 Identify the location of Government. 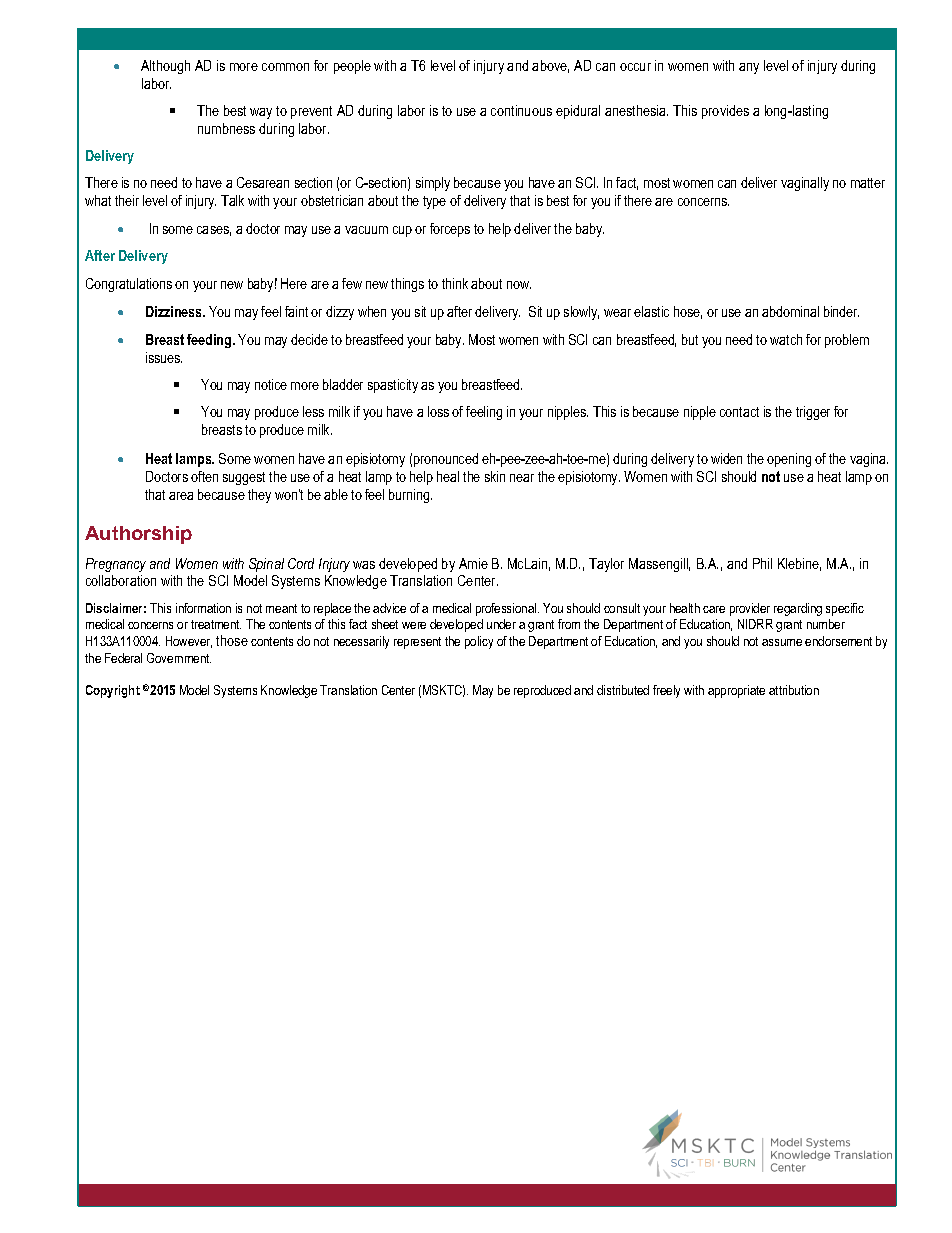
(179, 658).
